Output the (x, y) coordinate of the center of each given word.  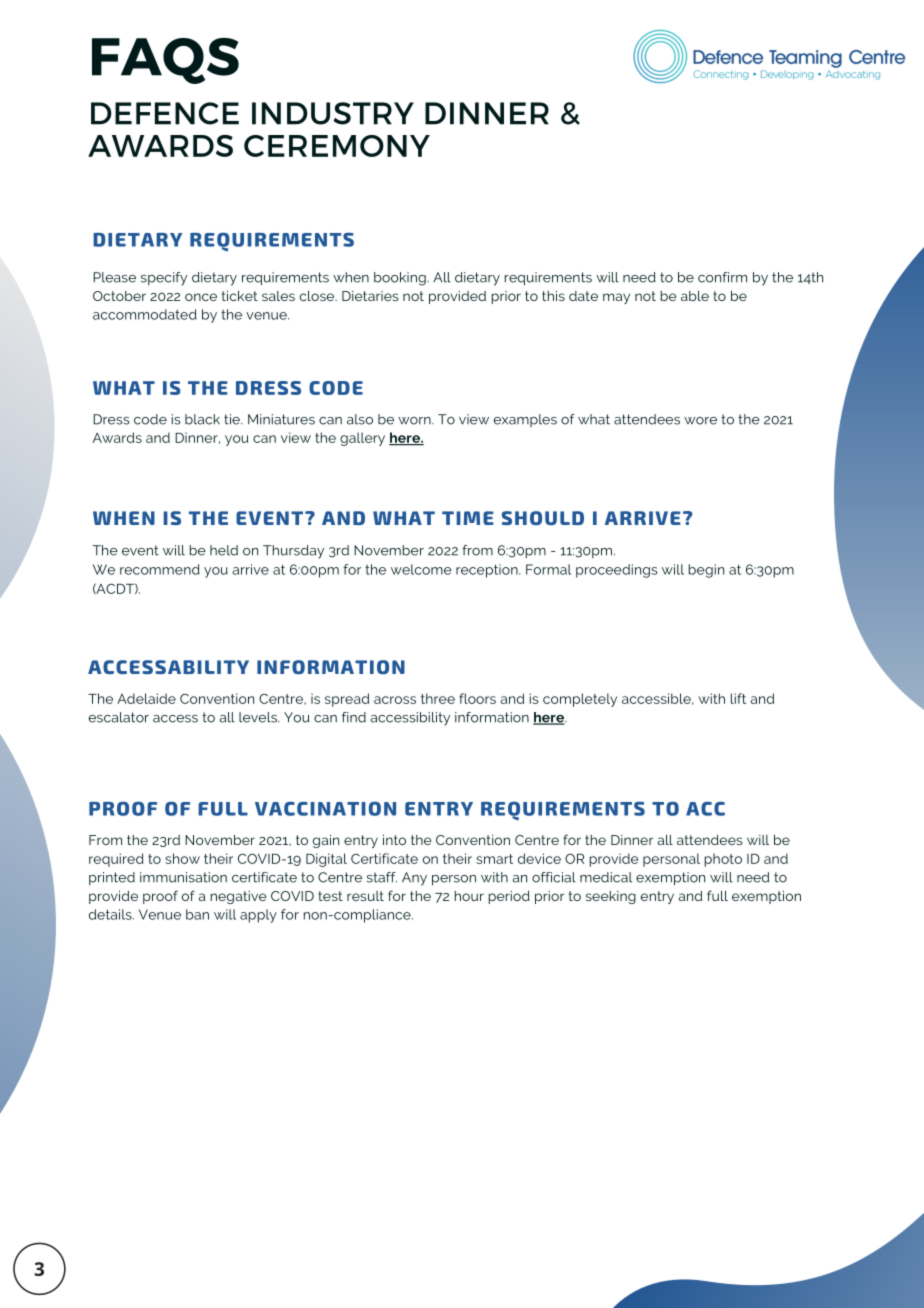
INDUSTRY (333, 113)
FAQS (165, 61)
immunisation (183, 877)
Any (414, 879)
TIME (468, 518)
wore (700, 421)
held (224, 550)
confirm (722, 277)
